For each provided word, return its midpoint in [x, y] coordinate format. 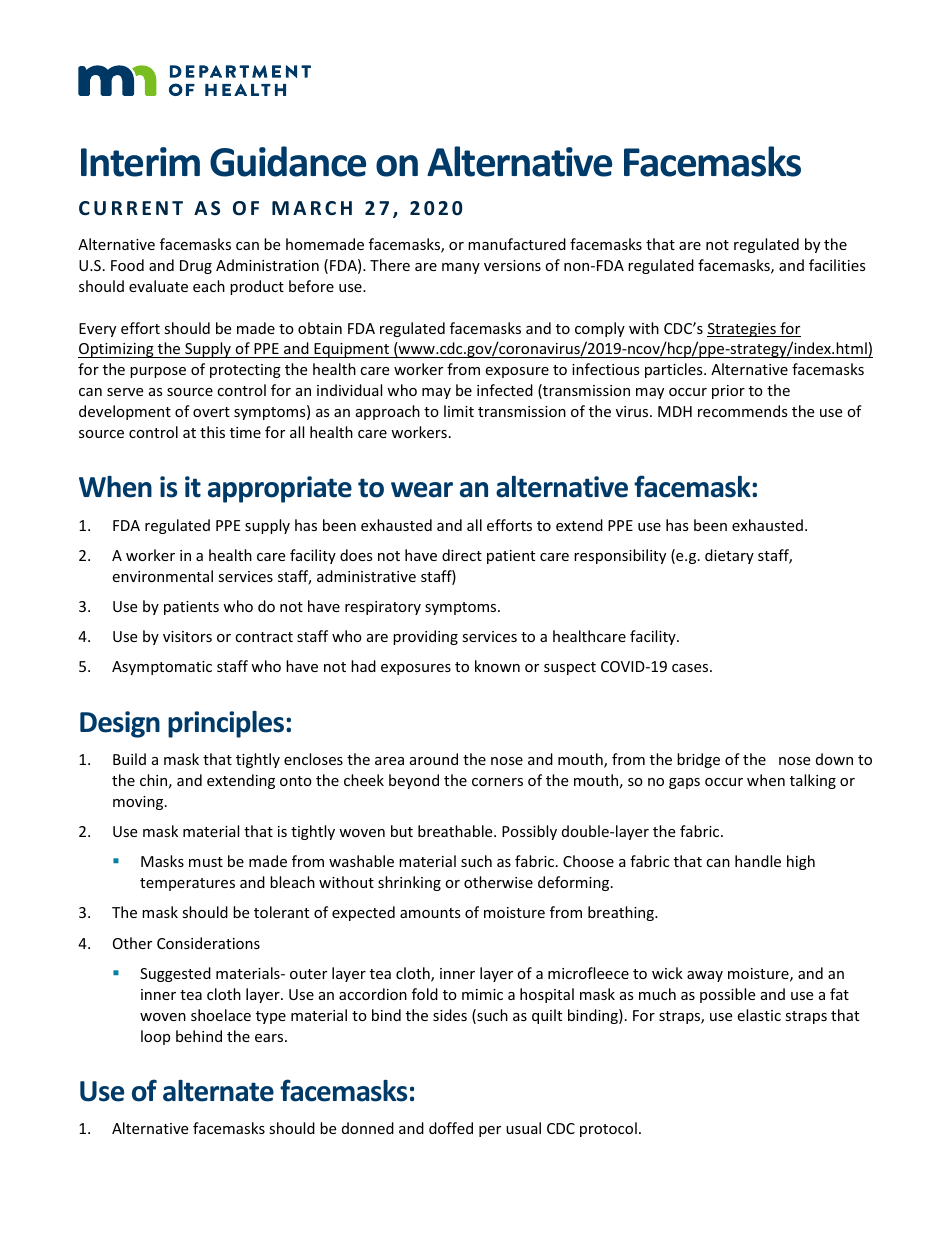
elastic [759, 1015]
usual [523, 1128]
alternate [218, 1091]
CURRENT [131, 208]
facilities [837, 265]
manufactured [517, 244]
